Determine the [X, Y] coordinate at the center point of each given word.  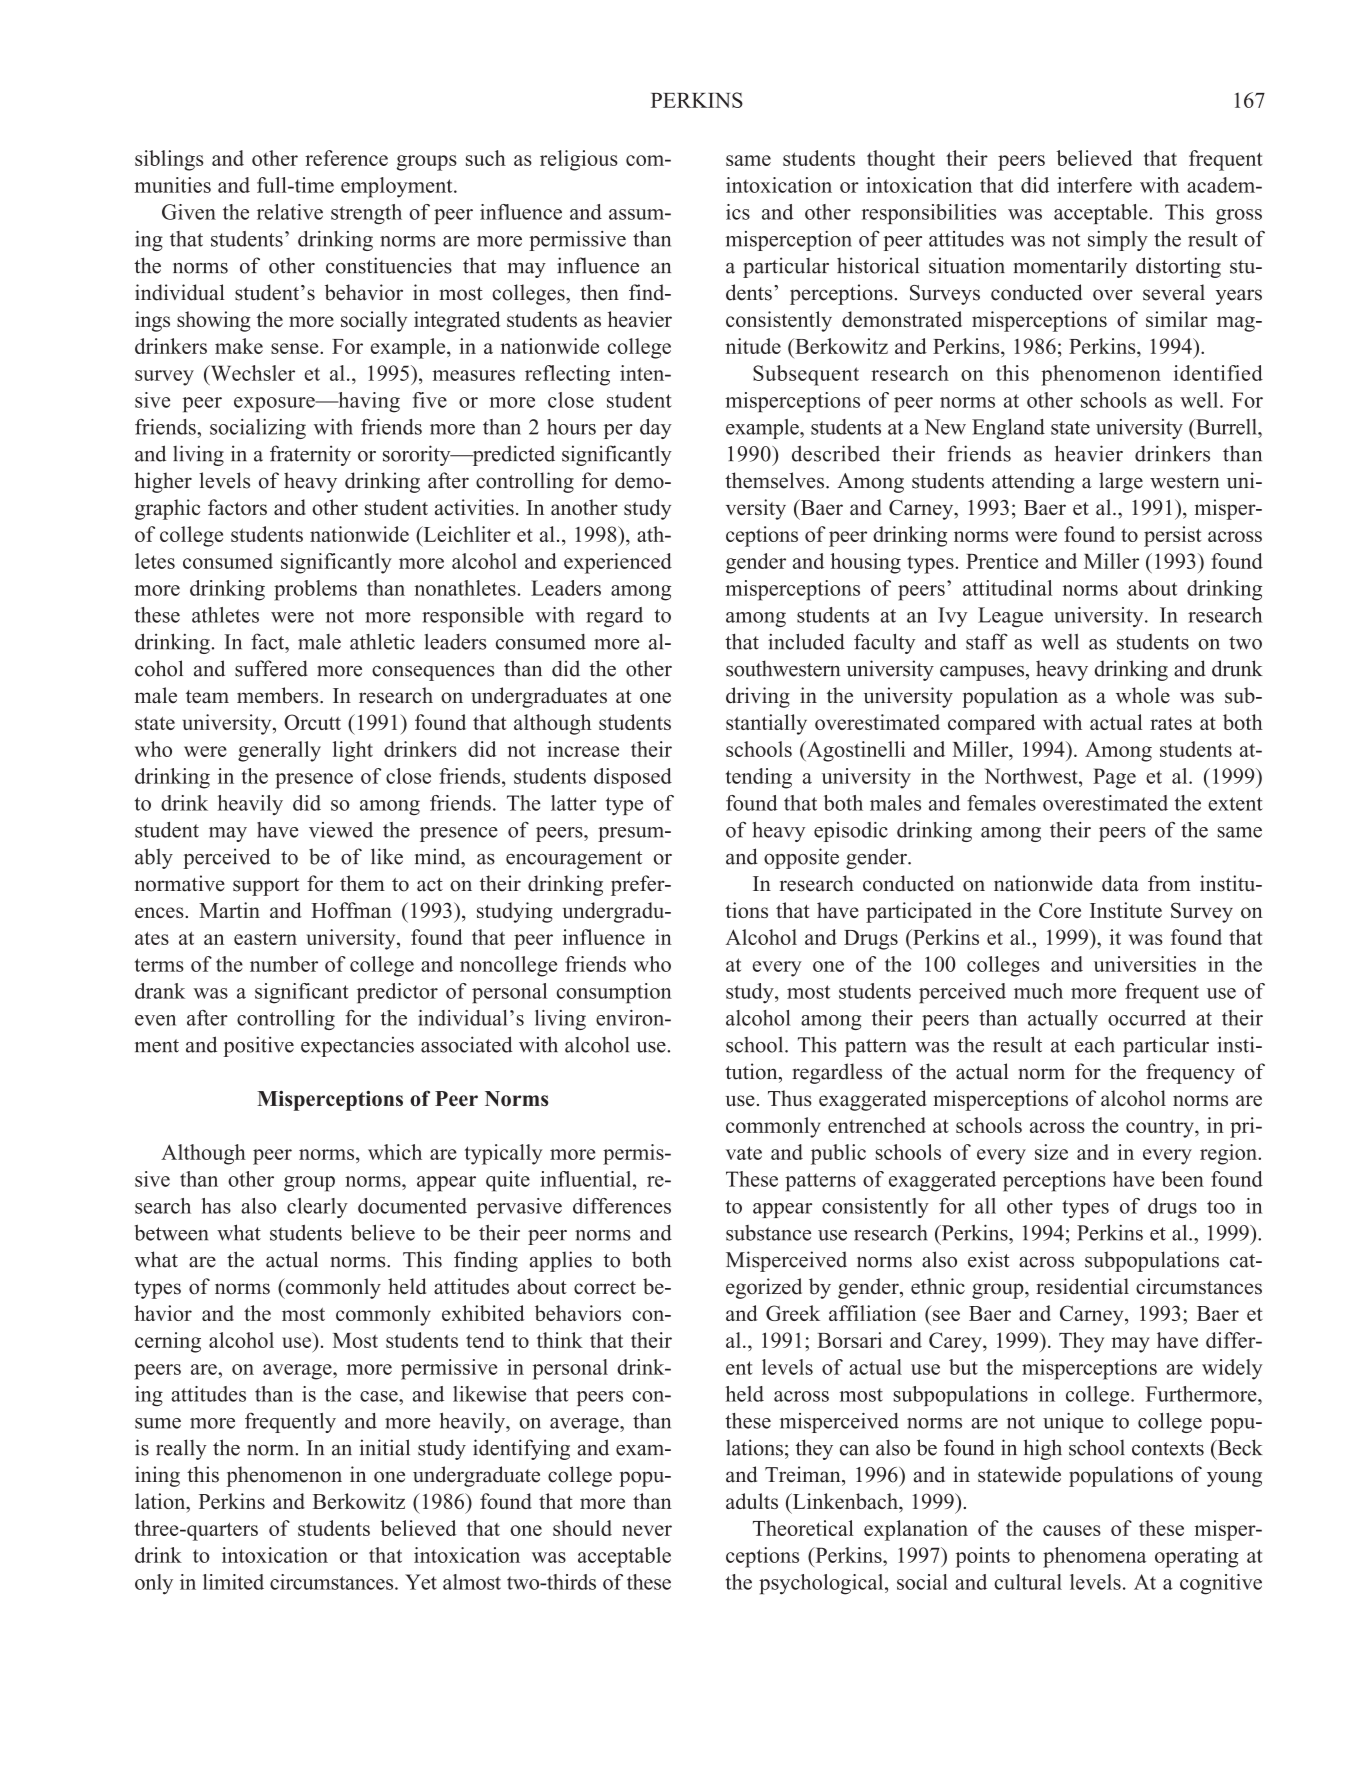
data [1120, 883]
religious [579, 160]
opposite [801, 858]
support [266, 887]
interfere [1094, 185]
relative [290, 212]
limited [233, 1582]
